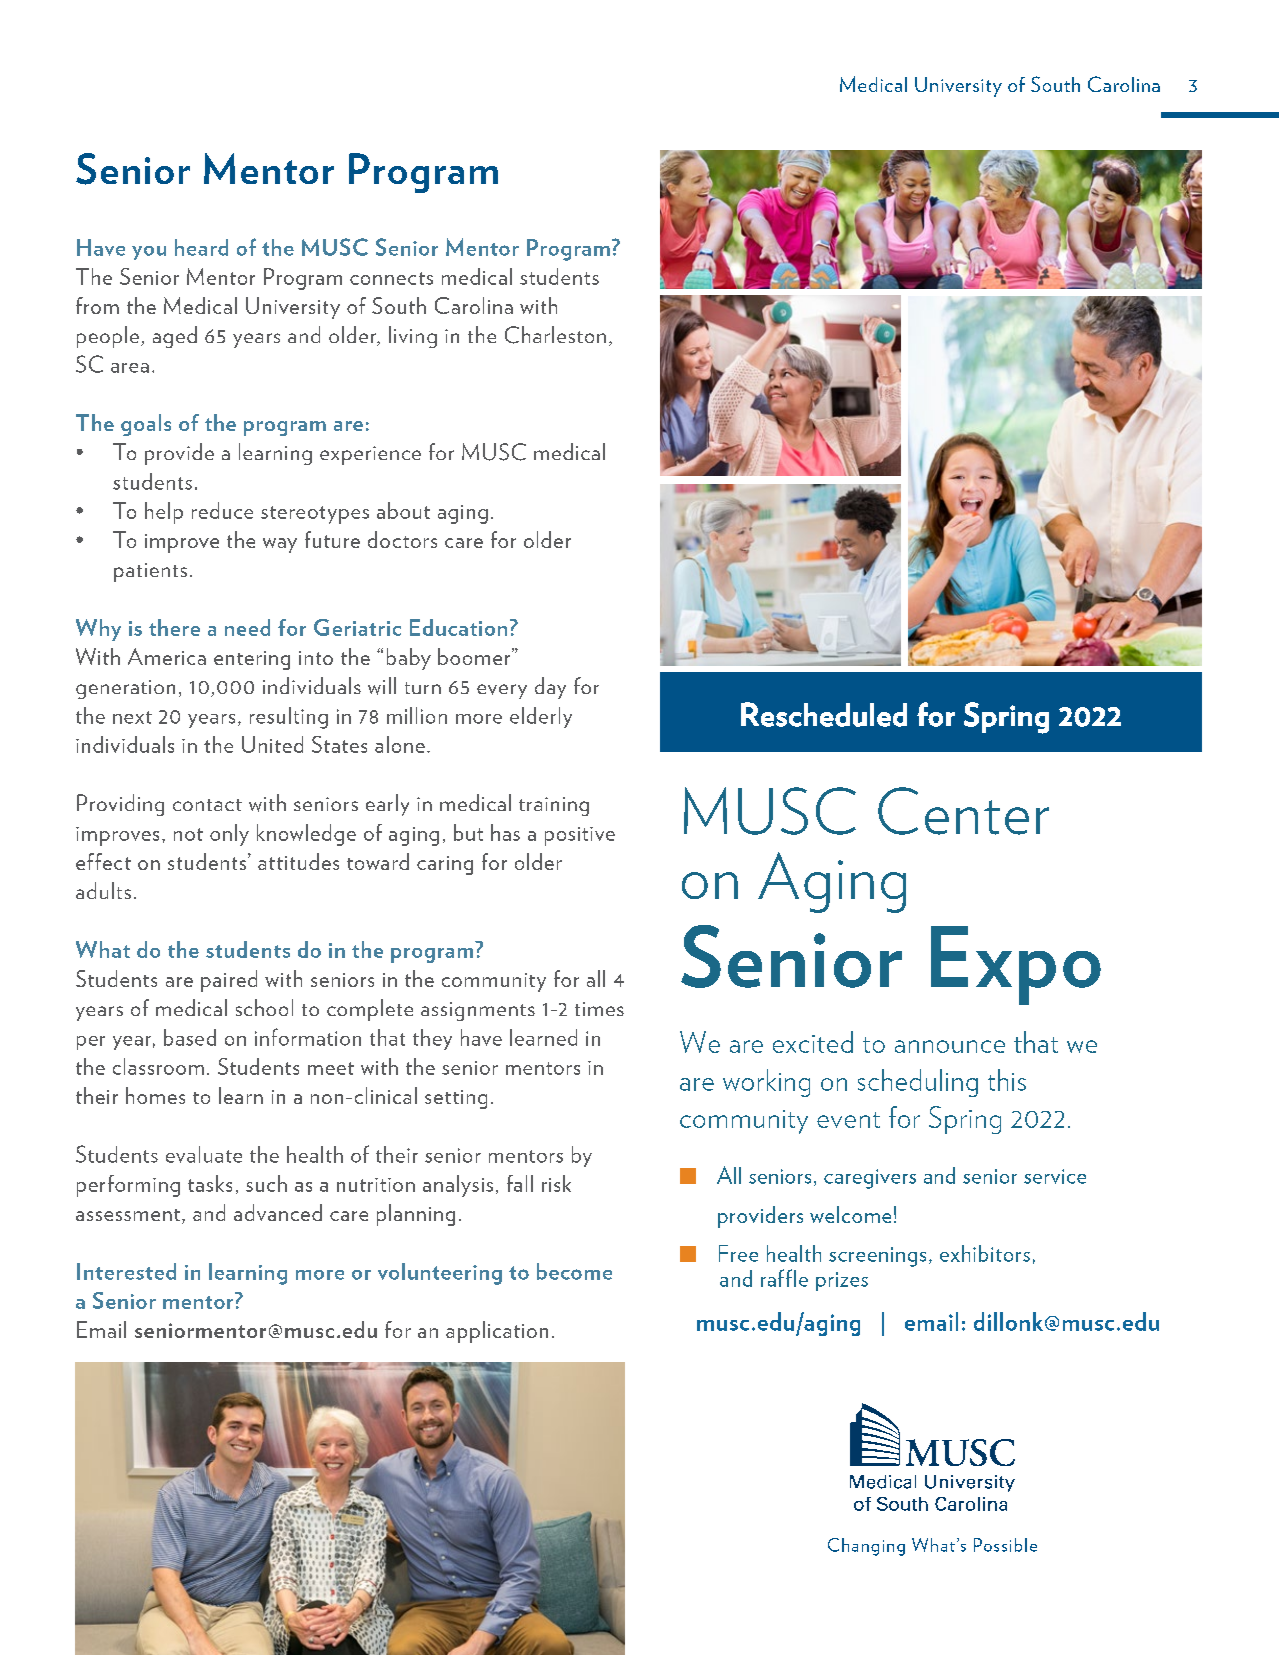 The width and height of the screenshot is (1279, 1655). What do you see at coordinates (413, 337) in the screenshot?
I see `living` at bounding box center [413, 337].
